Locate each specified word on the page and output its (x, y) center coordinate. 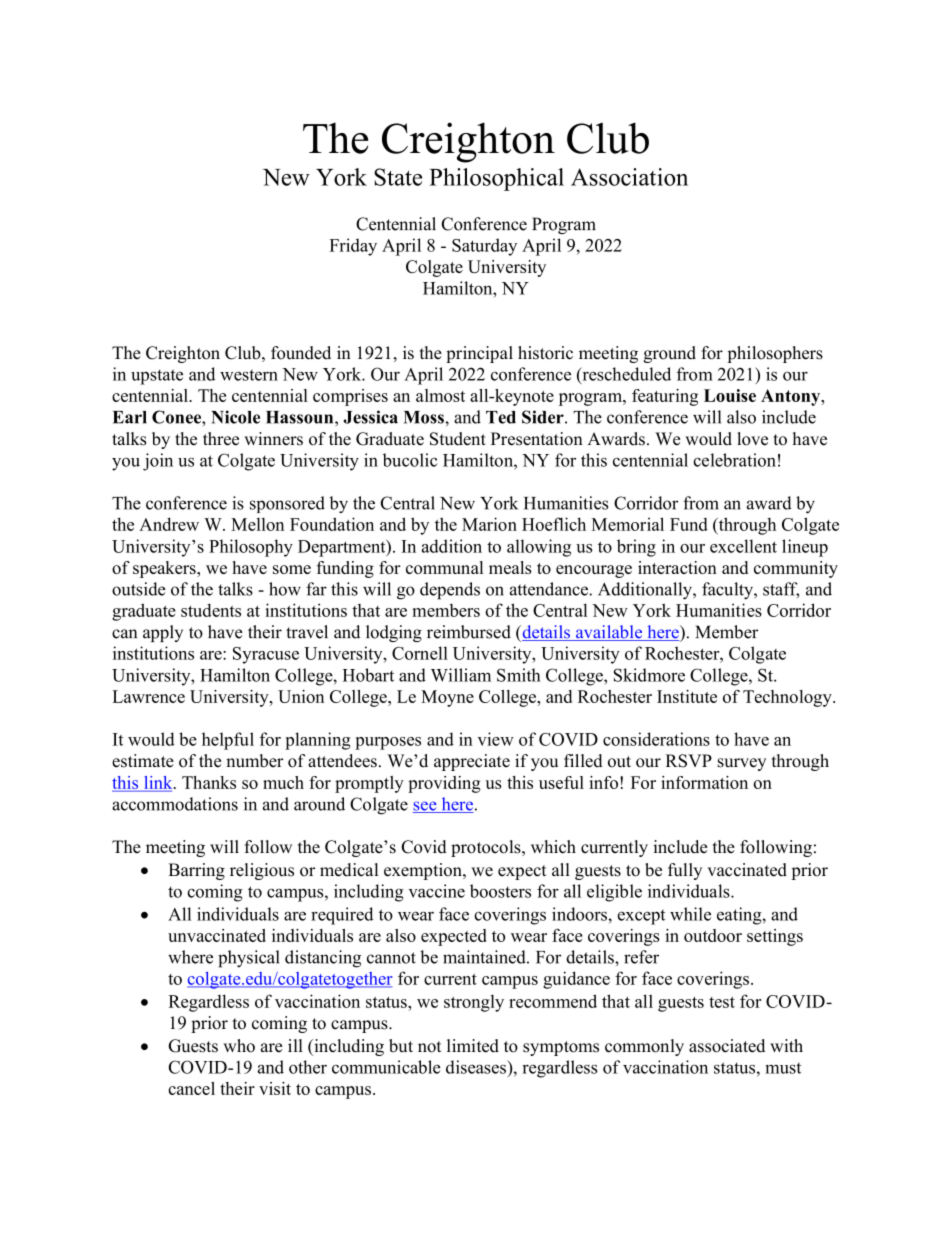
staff (781, 590)
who (239, 1046)
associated (727, 1046)
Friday (353, 247)
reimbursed (469, 632)
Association (629, 177)
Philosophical (496, 179)
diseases (477, 1067)
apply (163, 633)
